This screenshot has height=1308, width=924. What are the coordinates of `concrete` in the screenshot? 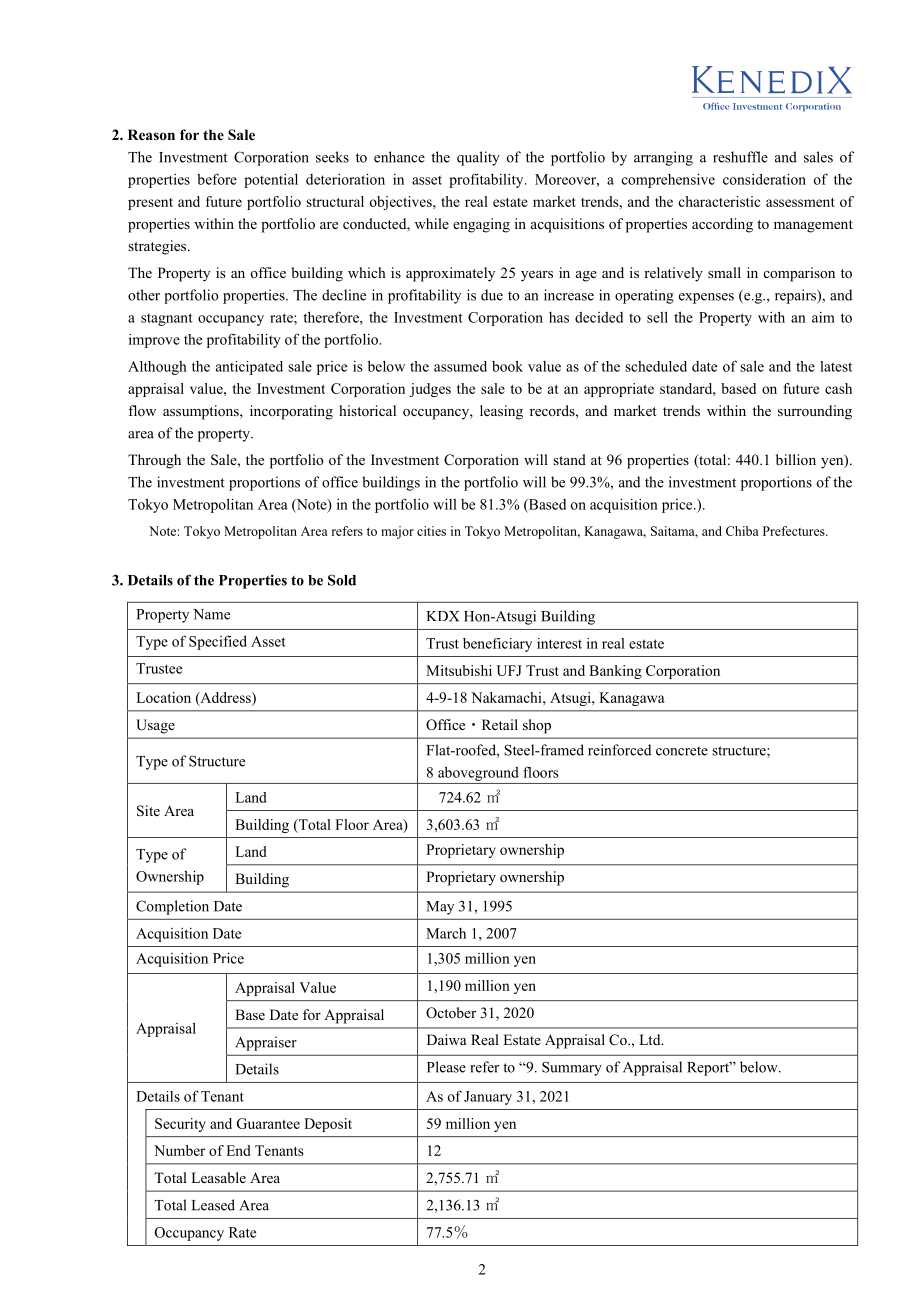 It's located at (682, 751).
